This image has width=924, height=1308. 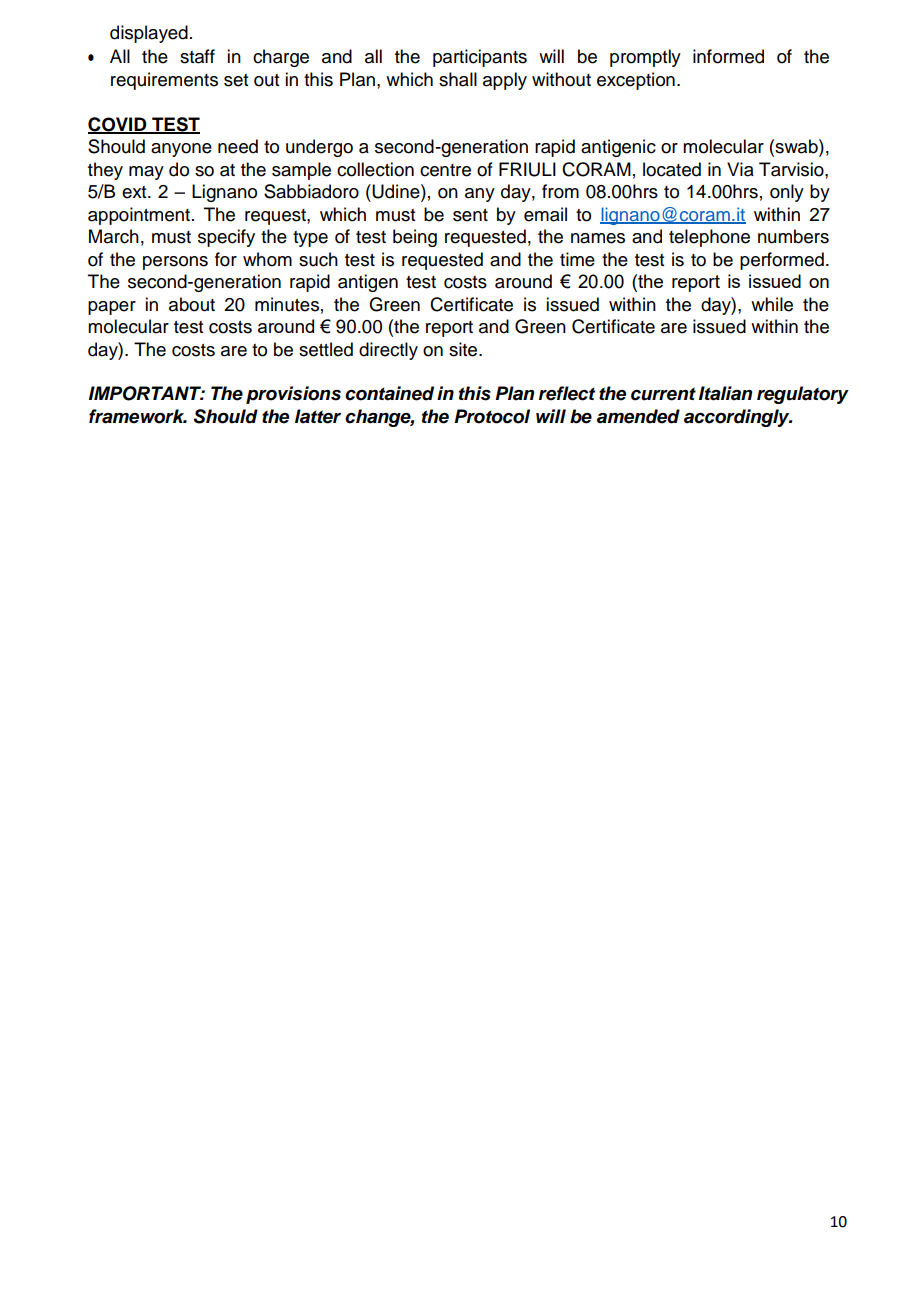 I want to click on centre, so click(x=445, y=170).
